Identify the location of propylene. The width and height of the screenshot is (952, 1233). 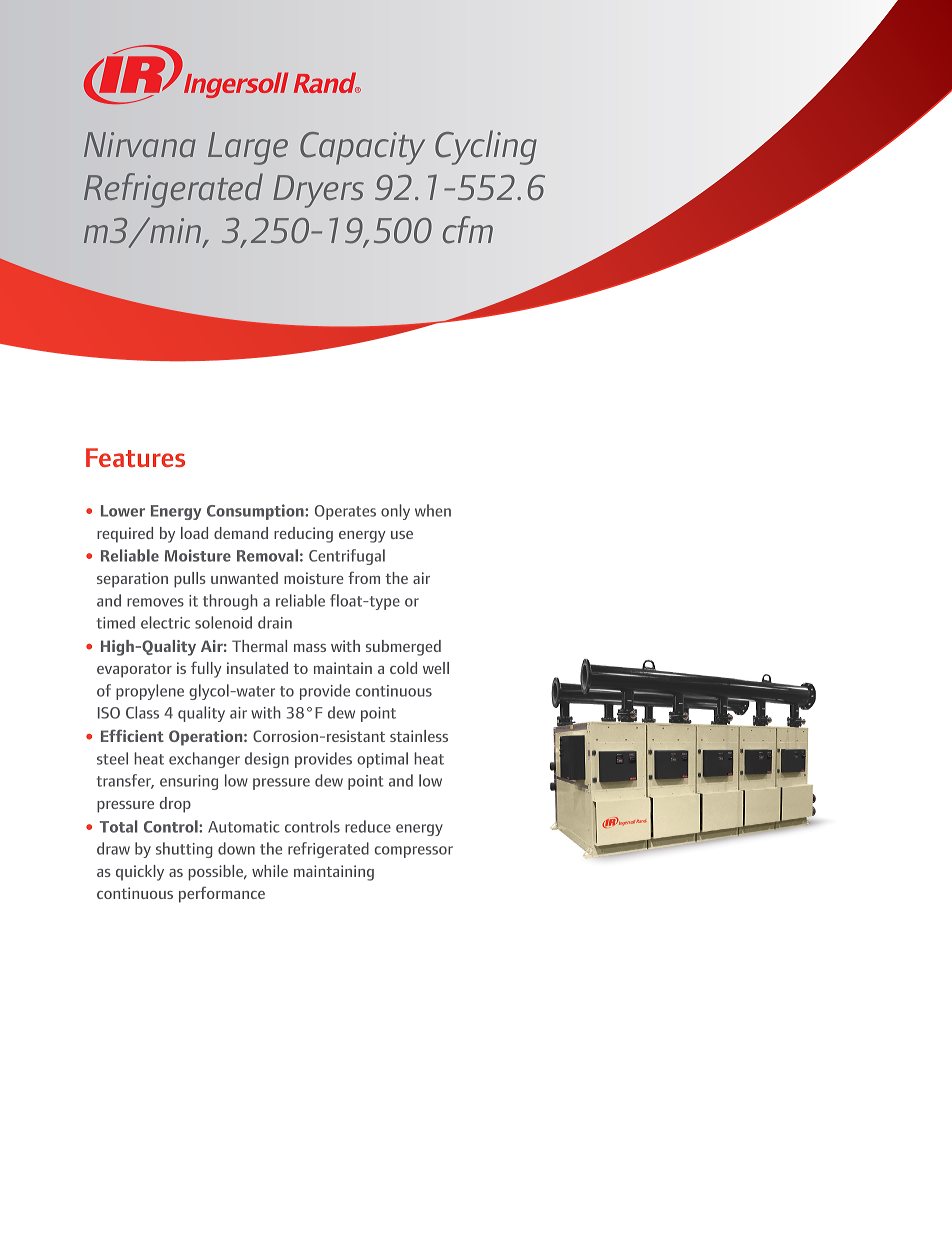
(150, 692).
